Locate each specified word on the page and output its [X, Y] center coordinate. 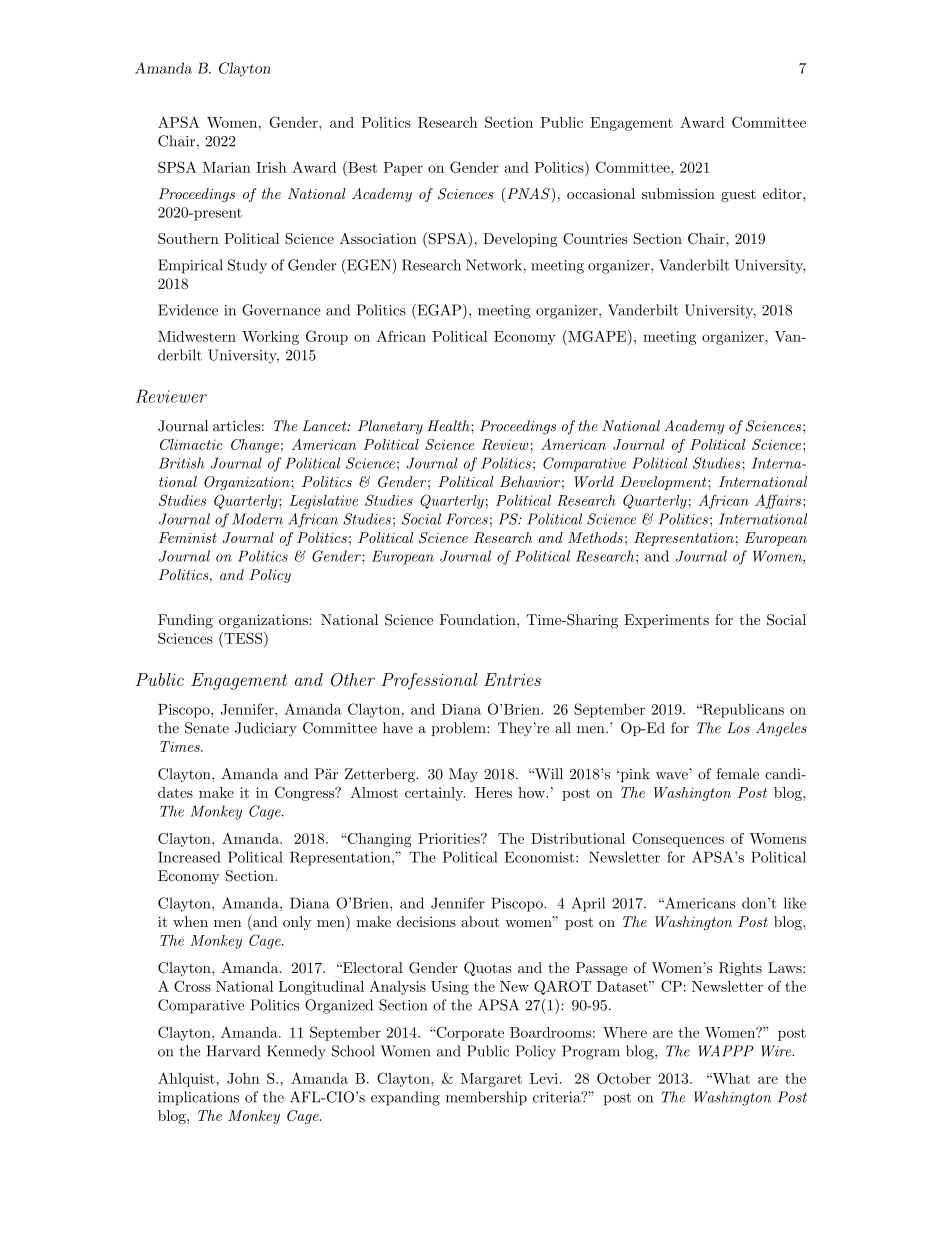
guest [738, 195]
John [243, 1078]
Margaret [491, 1080]
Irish [271, 167]
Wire [777, 1051]
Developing [520, 240]
